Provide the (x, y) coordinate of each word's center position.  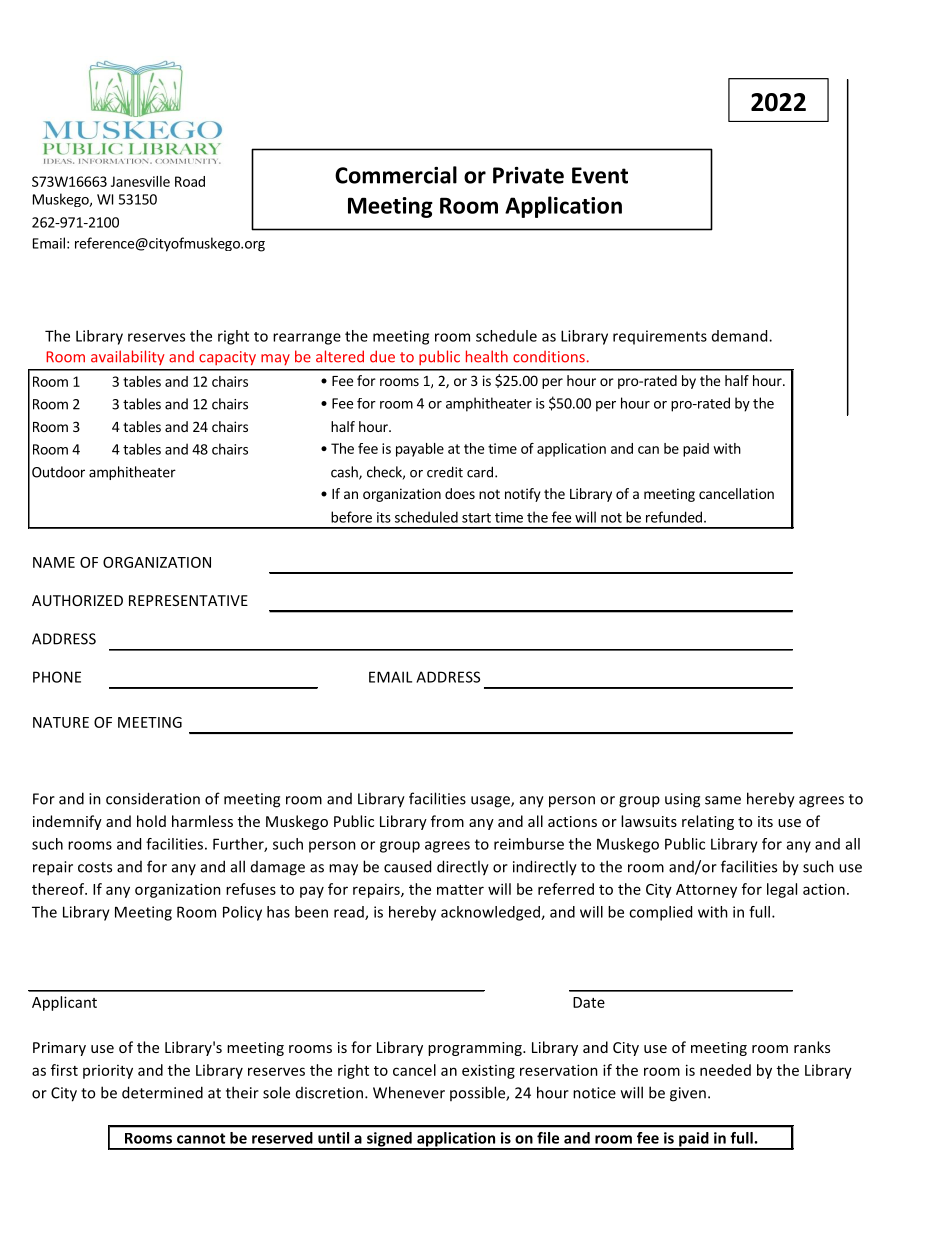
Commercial (396, 175)
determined (162, 1092)
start (476, 518)
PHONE (57, 677)
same (723, 800)
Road (190, 181)
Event (600, 175)
